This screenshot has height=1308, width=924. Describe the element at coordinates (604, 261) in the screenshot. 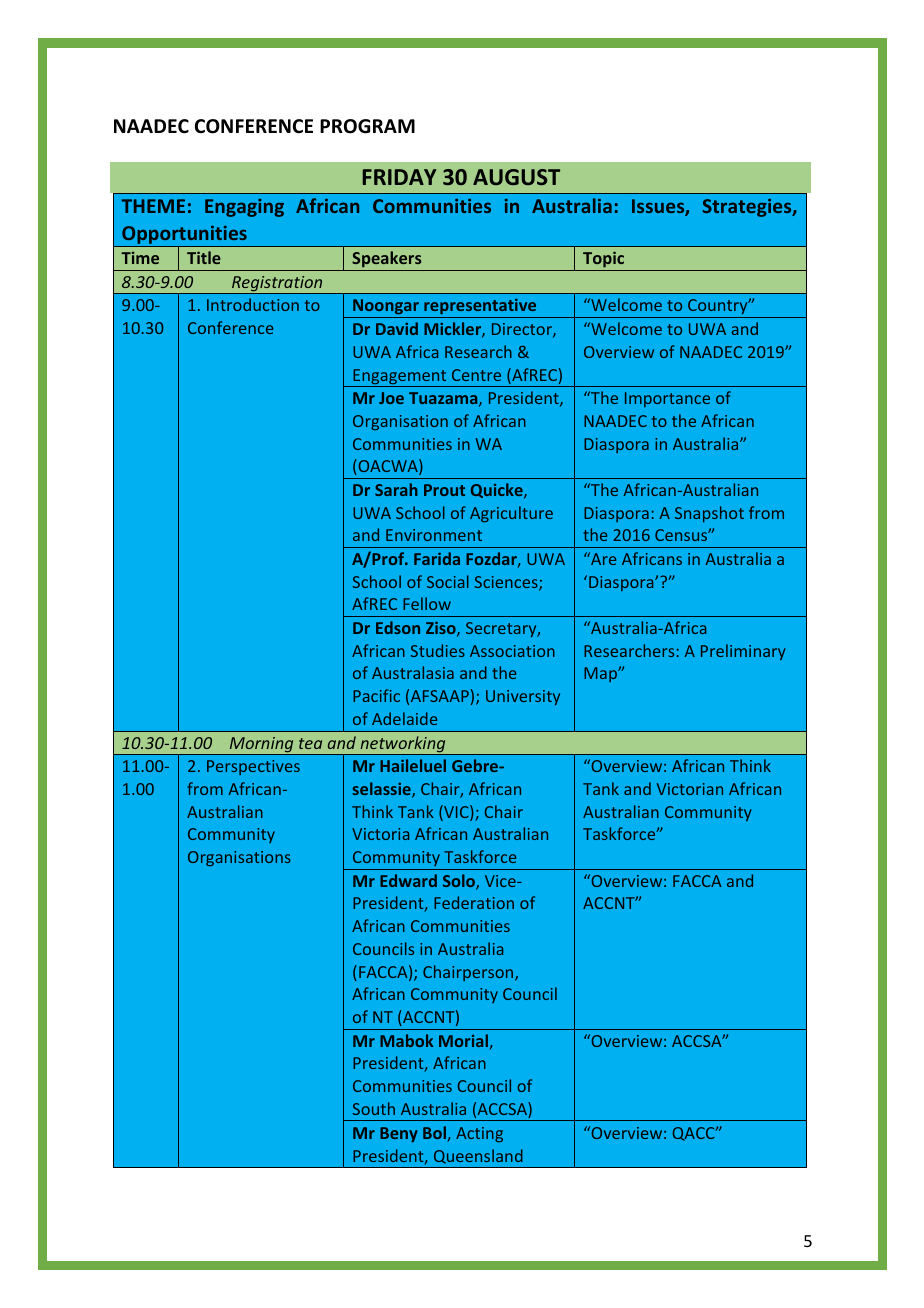

I see `Topic` at that location.
